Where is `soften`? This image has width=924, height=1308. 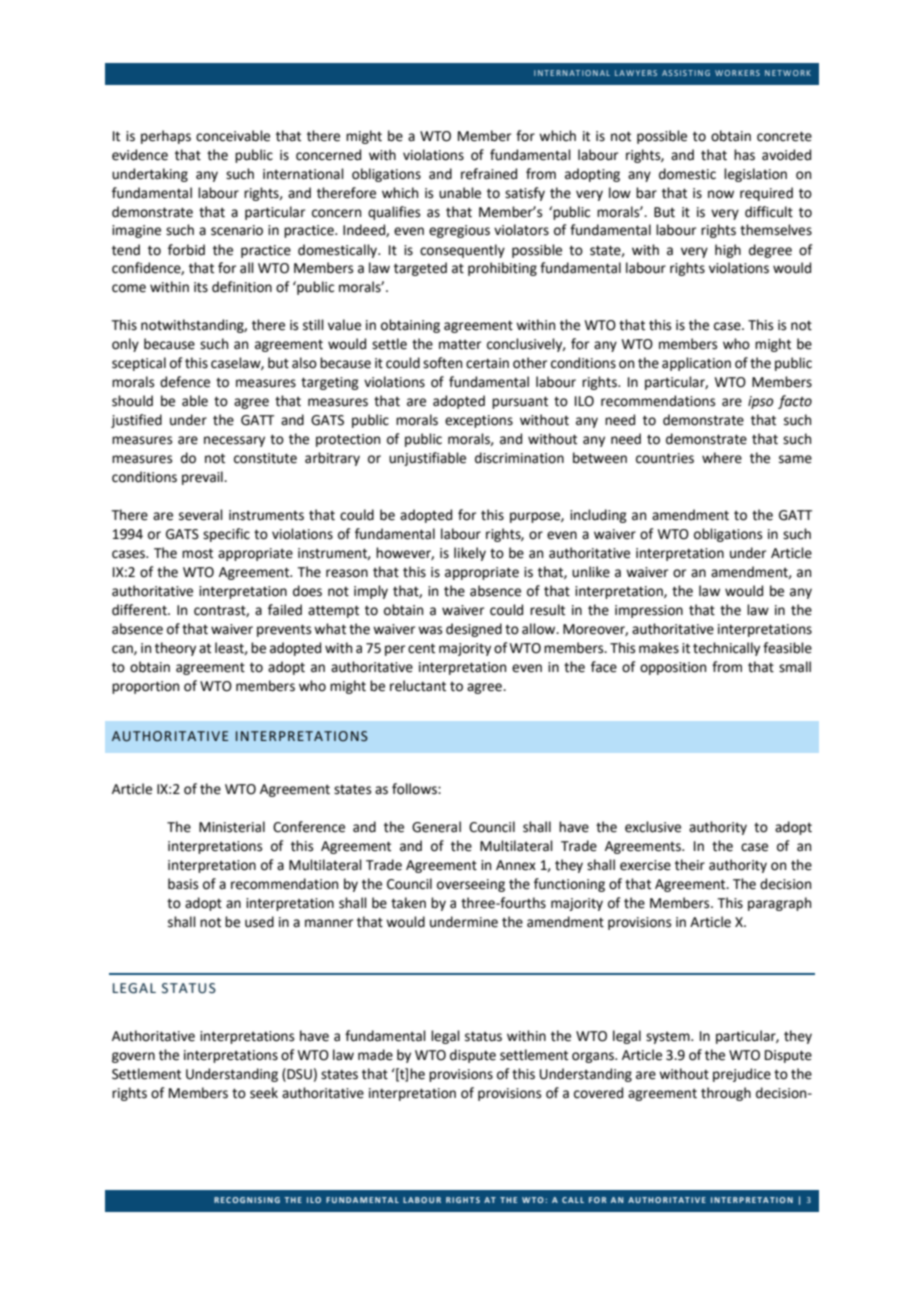
soften is located at coordinates (442, 363).
